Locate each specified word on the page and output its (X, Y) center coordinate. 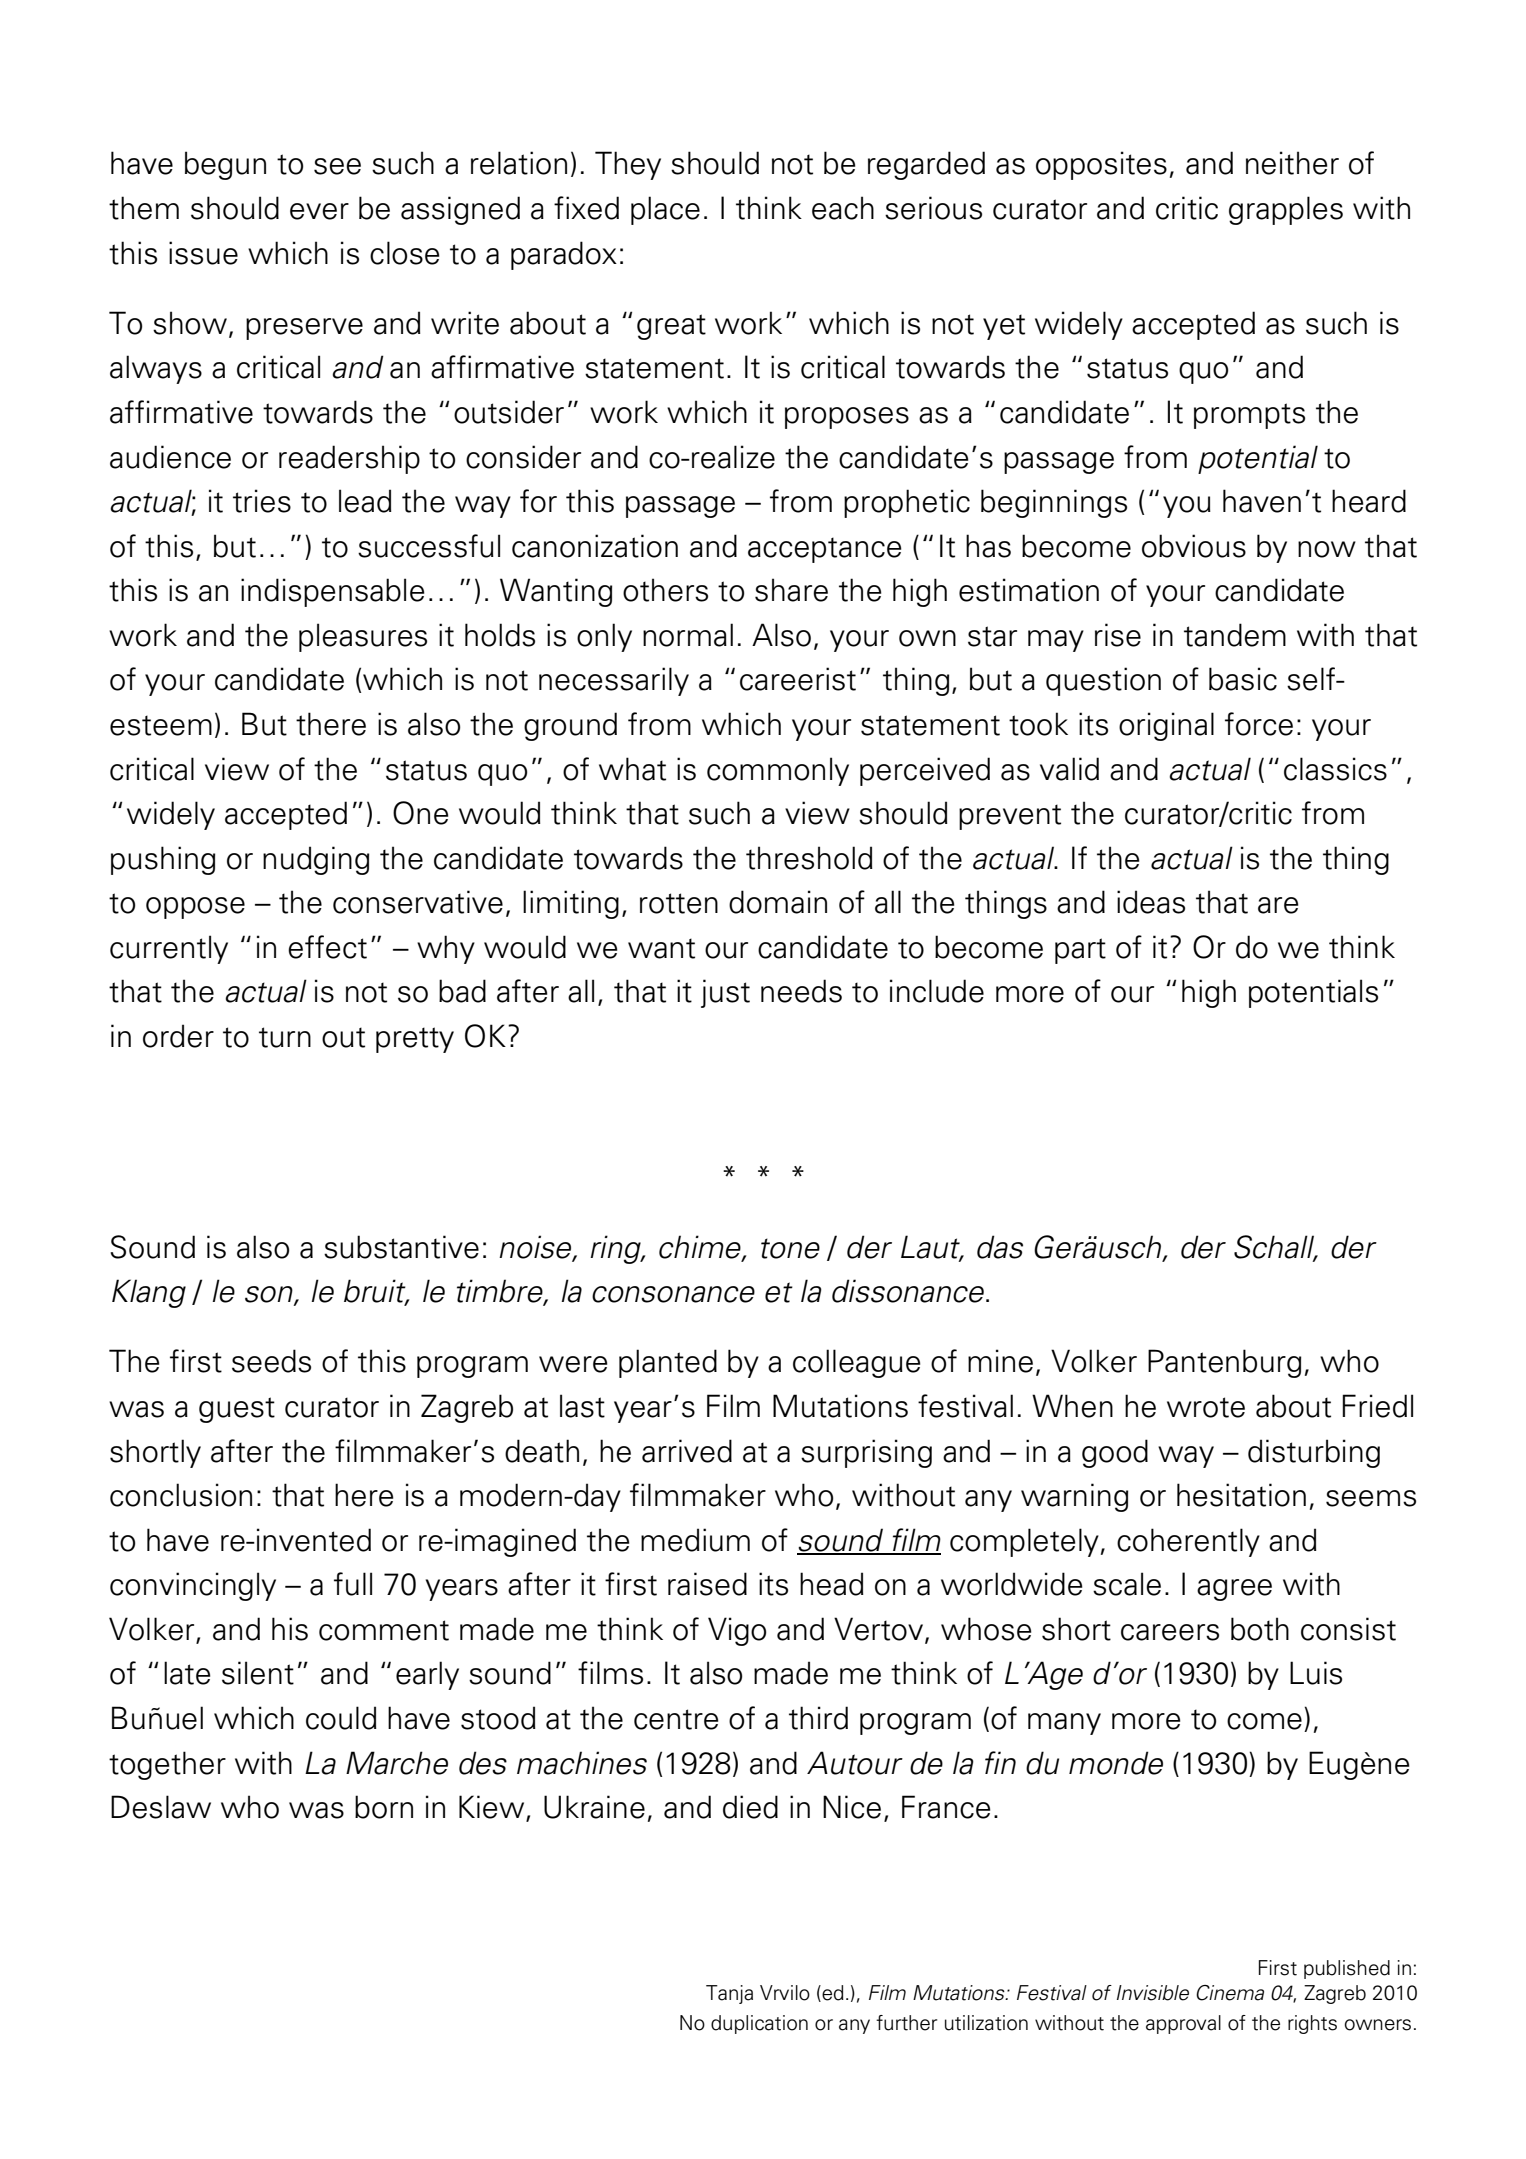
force (1259, 724)
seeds (271, 1361)
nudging (316, 860)
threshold (809, 858)
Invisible (1153, 1993)
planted (668, 1363)
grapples (1286, 210)
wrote (1206, 1407)
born (384, 1807)
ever (319, 211)
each (843, 208)
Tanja (729, 1994)
